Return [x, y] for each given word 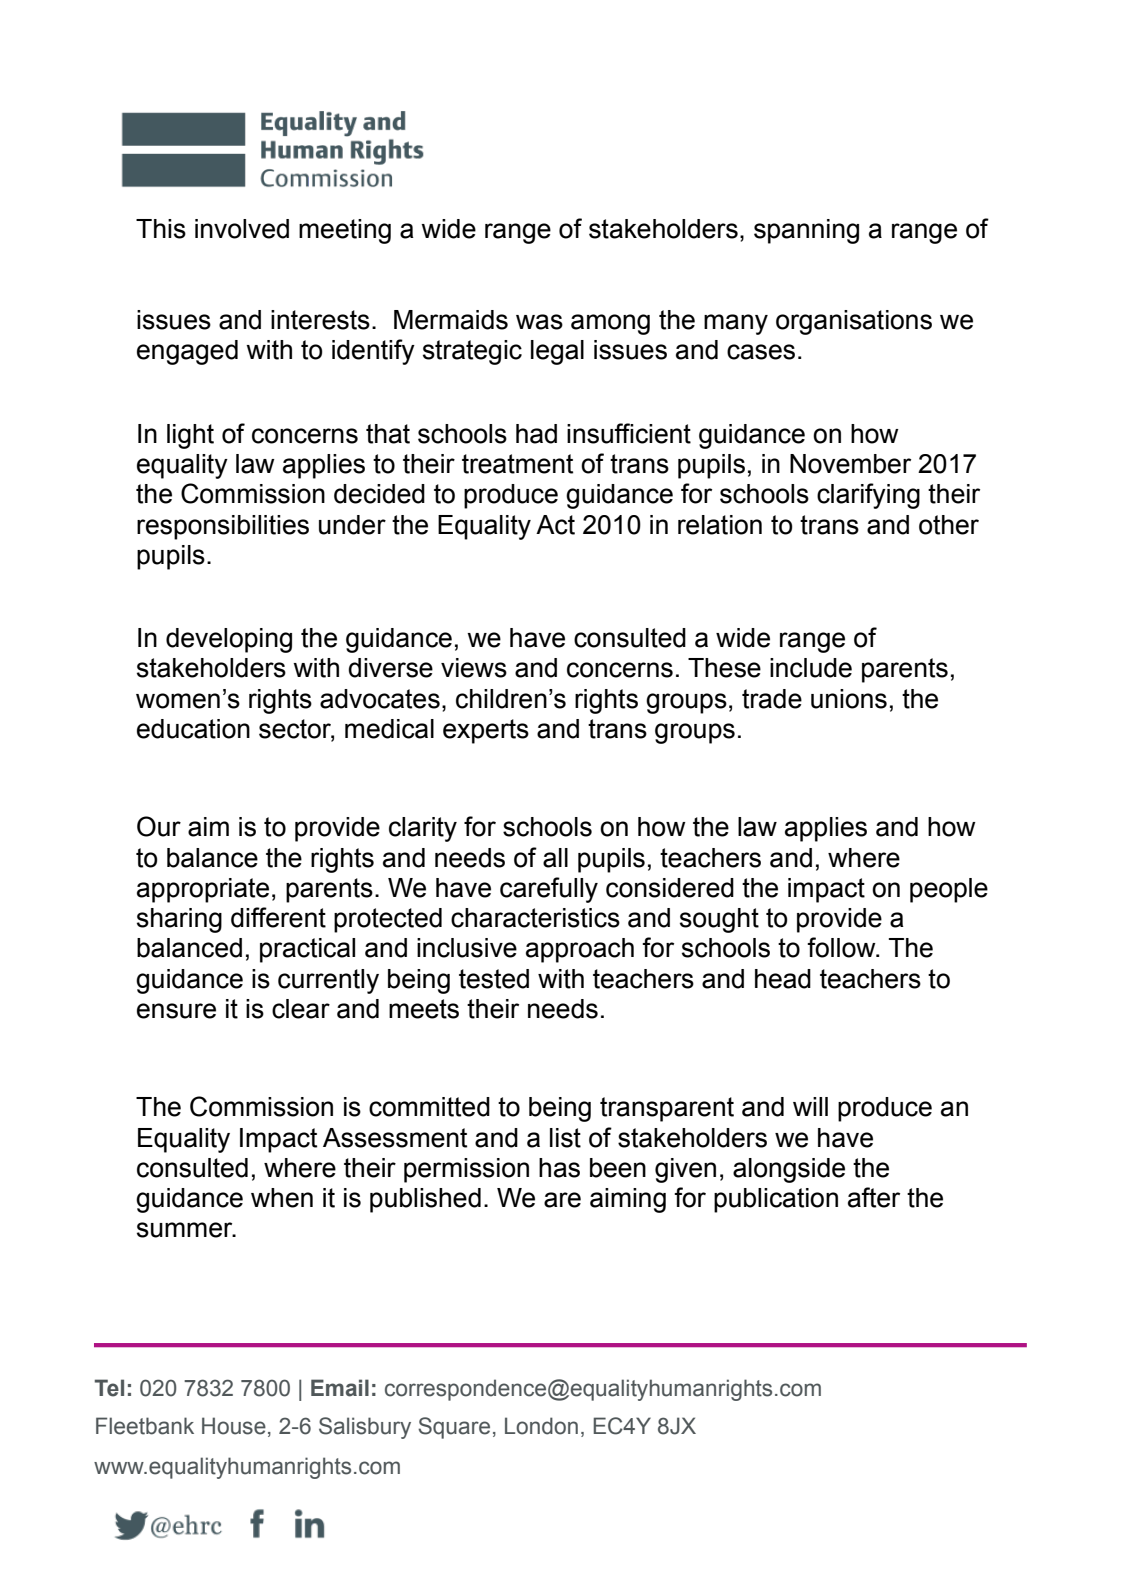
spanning [806, 231]
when [282, 1198]
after [874, 1197]
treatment [517, 464]
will [810, 1106]
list [565, 1138]
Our [159, 826]
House [234, 1426]
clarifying [868, 496]
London [541, 1426]
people [949, 890]
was [539, 322]
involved [242, 229]
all [555, 858]
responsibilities [223, 527]
